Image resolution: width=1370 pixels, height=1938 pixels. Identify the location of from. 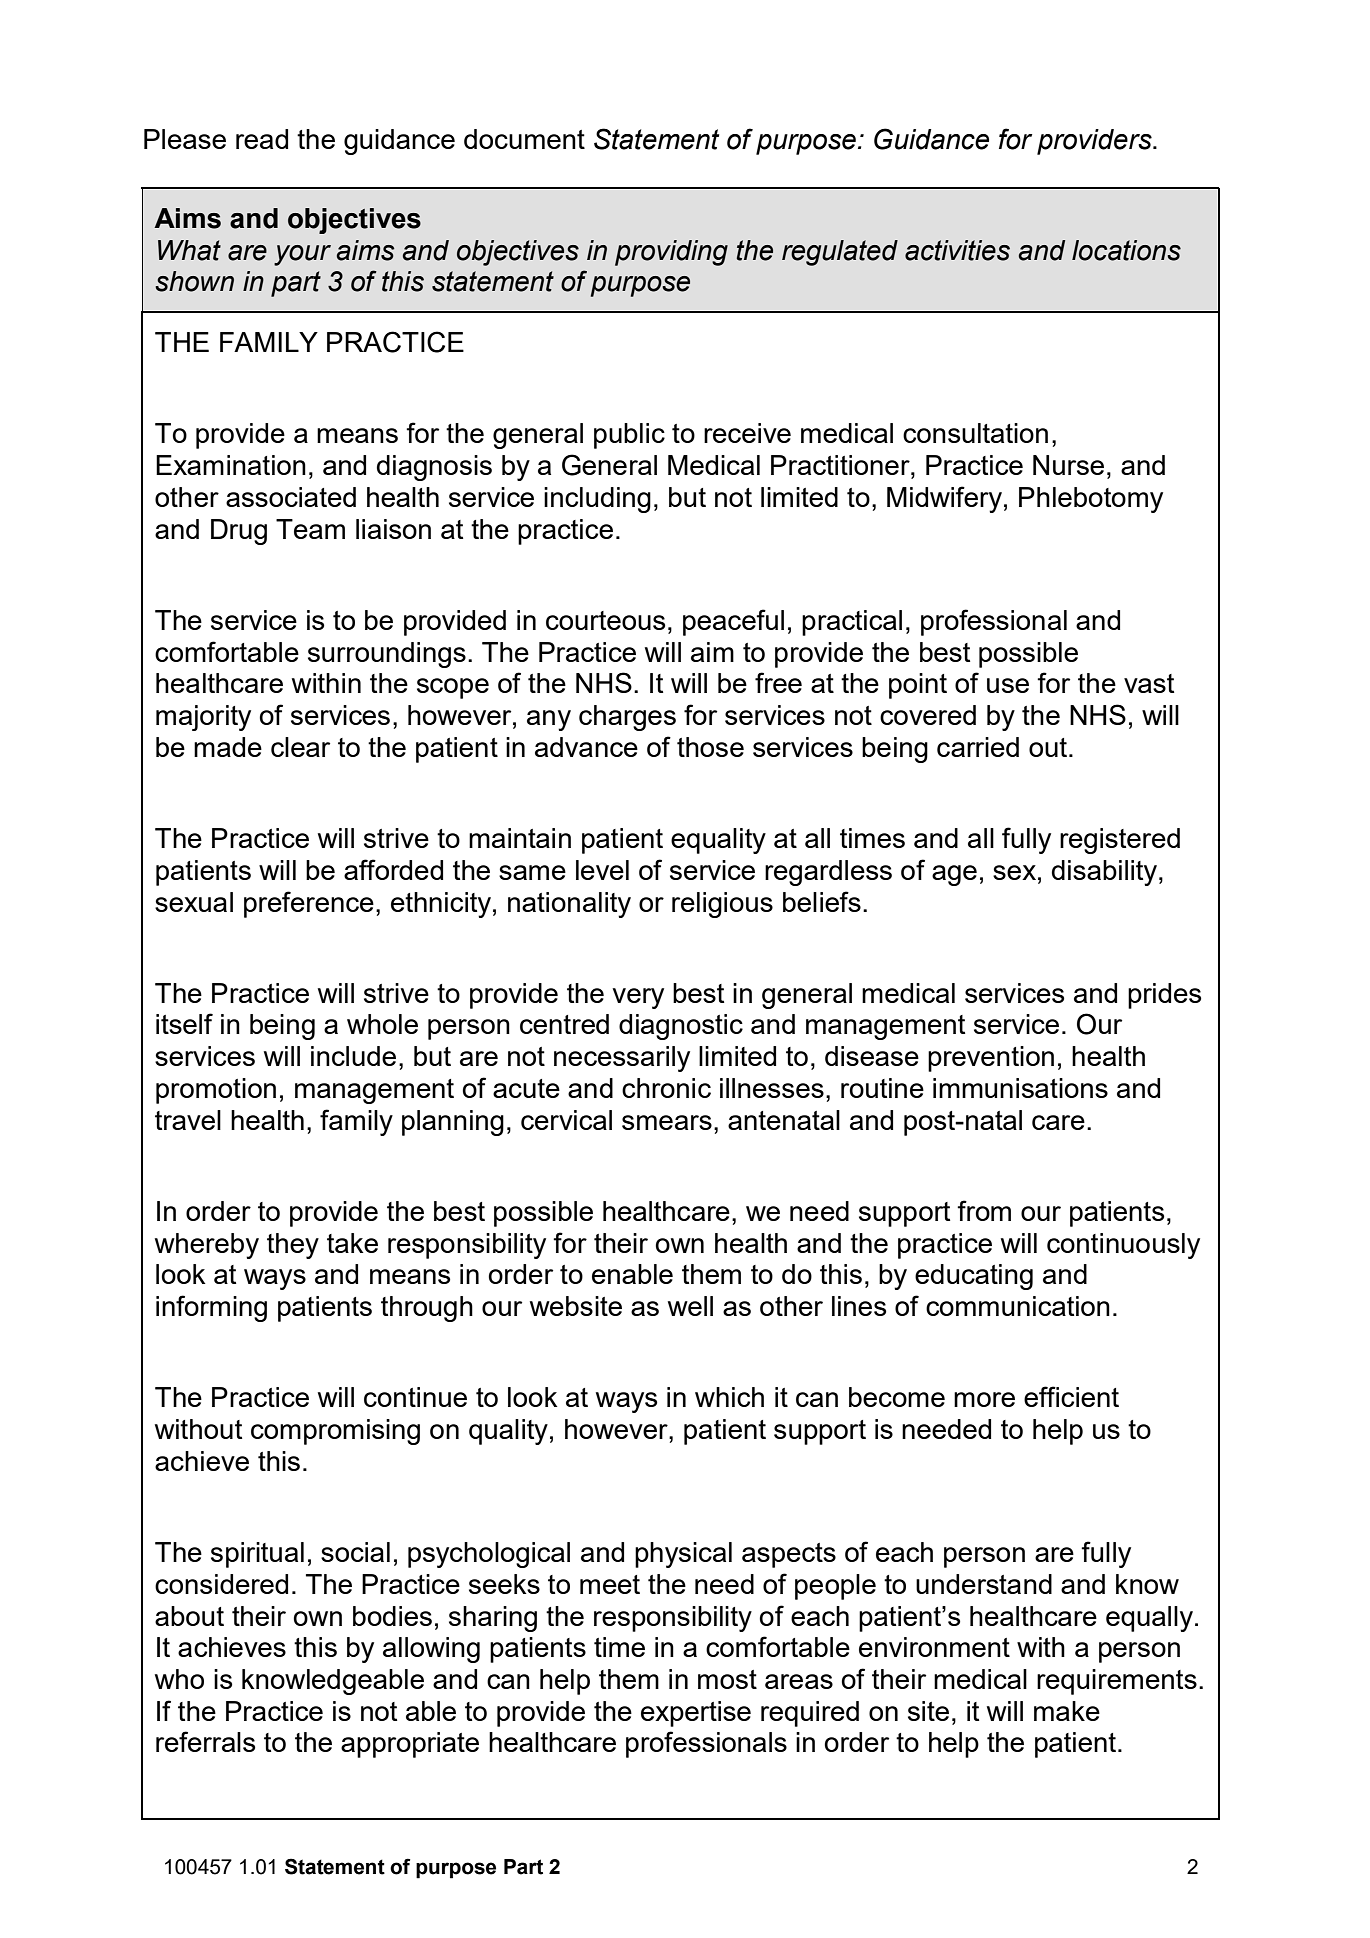
(984, 1210).
